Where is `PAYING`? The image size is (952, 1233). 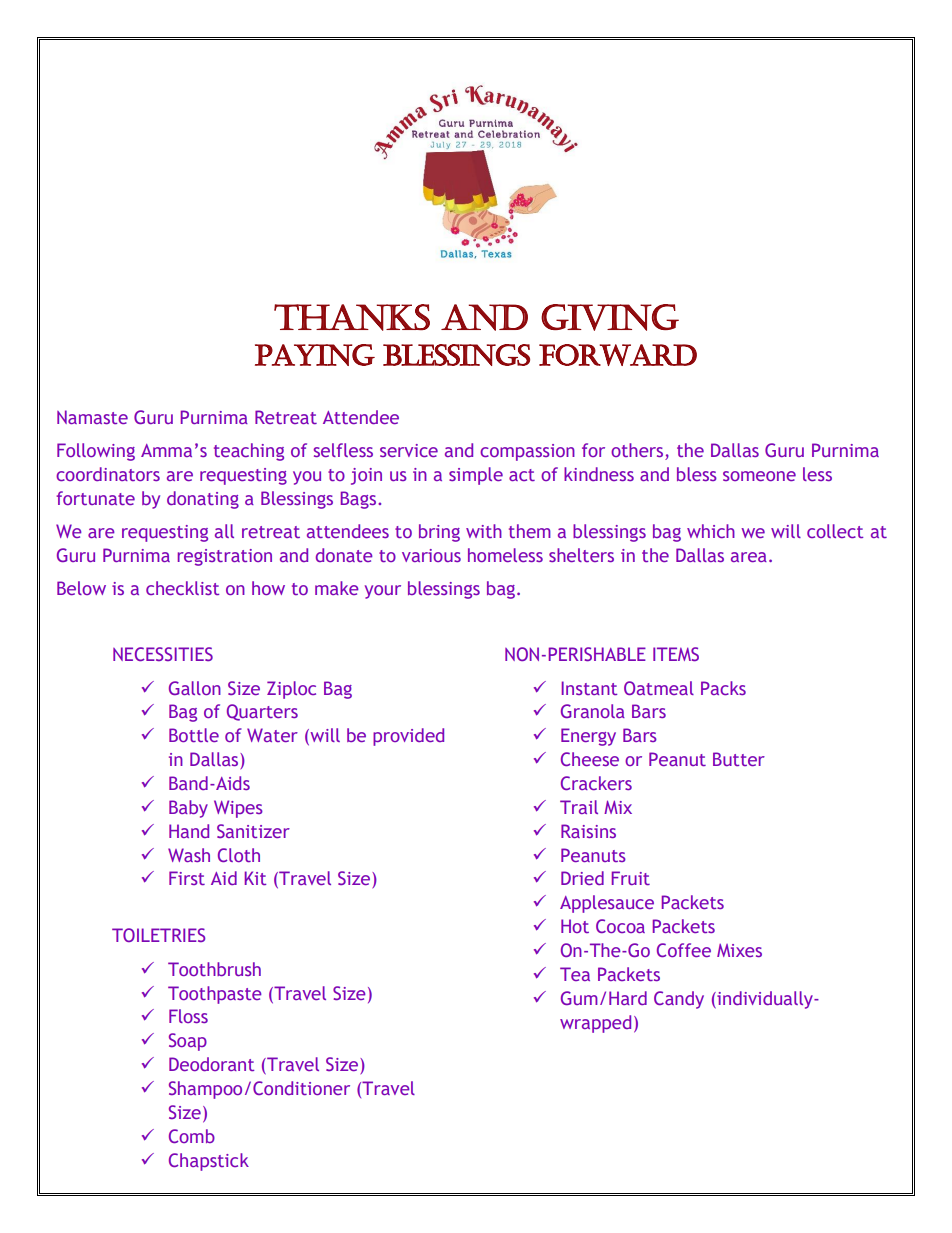 PAYING is located at coordinates (315, 355).
